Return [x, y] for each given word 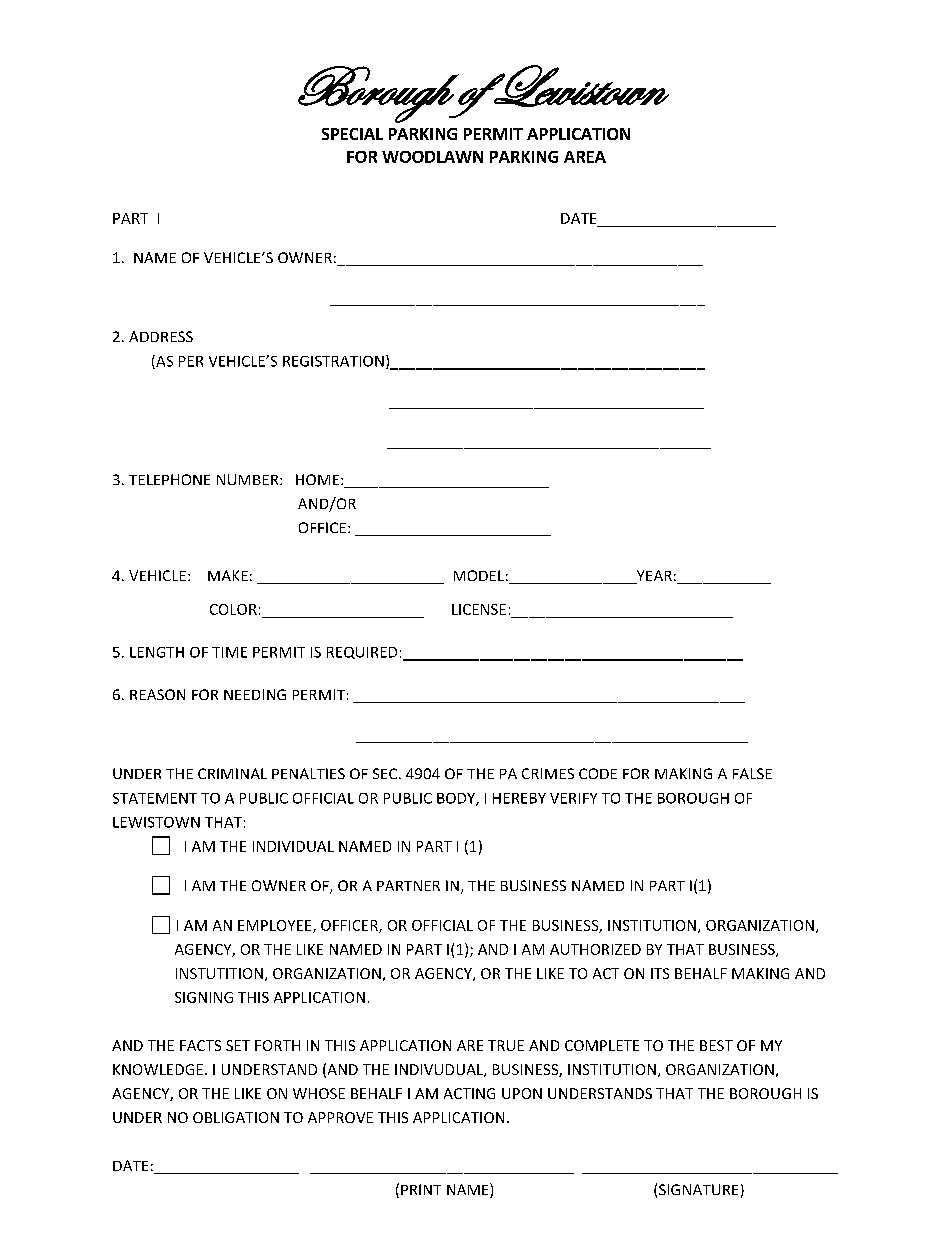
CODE [598, 773]
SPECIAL [352, 134]
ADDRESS [161, 336]
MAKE [228, 575]
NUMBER [249, 479]
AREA [585, 157]
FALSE [752, 773]
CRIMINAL [232, 773]
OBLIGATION [236, 1117]
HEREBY [519, 798]
